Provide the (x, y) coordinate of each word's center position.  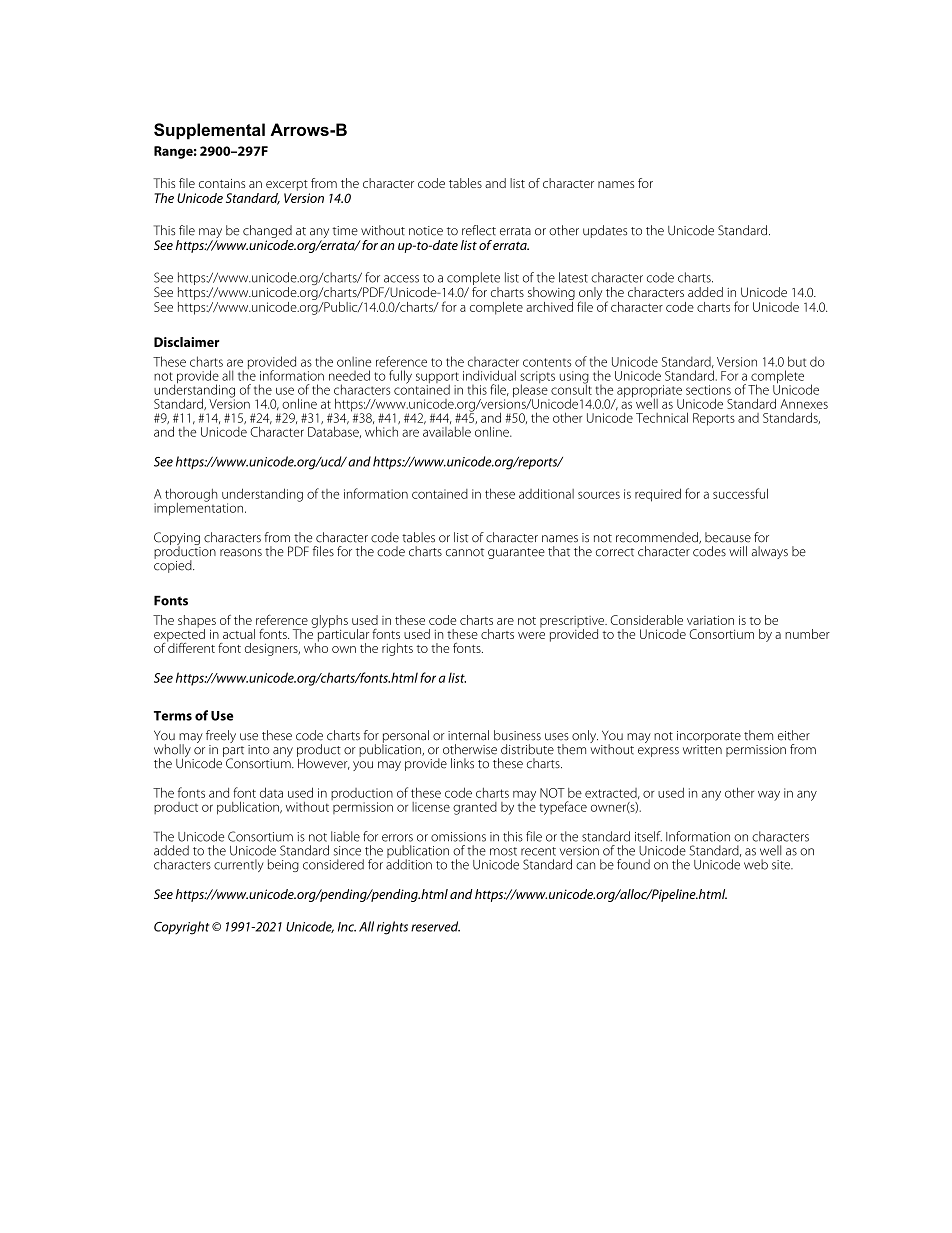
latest (573, 277)
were (531, 635)
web (756, 864)
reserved (435, 926)
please (531, 391)
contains (222, 183)
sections (708, 390)
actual (239, 634)
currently (239, 865)
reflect (479, 230)
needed (349, 375)
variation (710, 620)
